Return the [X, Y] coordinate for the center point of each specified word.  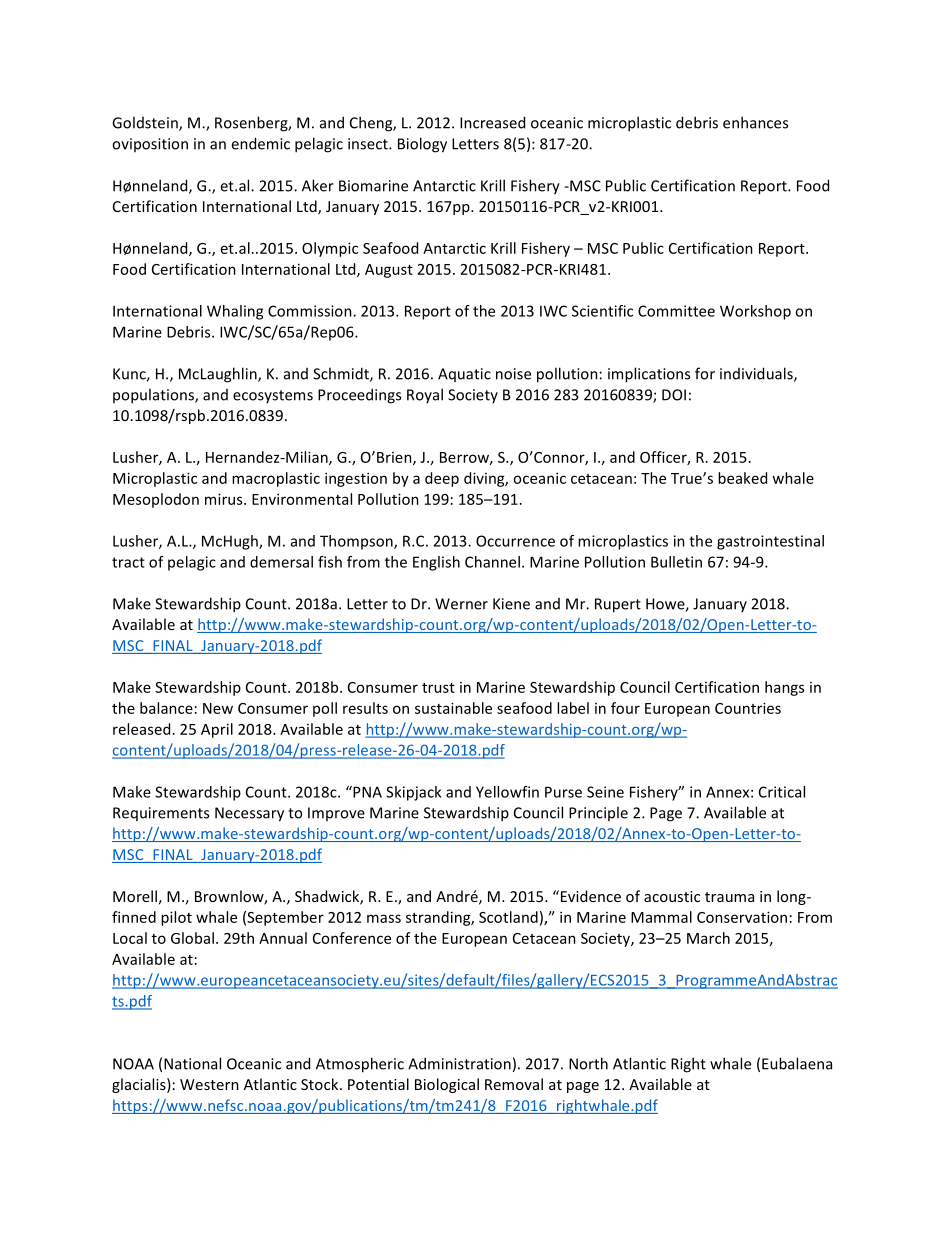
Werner [461, 604]
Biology [422, 145]
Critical [782, 792]
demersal [281, 562]
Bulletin [676, 562]
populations [154, 396]
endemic [260, 143]
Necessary [249, 814]
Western [209, 1084]
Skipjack [413, 793]
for [705, 373]
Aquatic [464, 375]
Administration [459, 1063]
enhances [755, 122]
